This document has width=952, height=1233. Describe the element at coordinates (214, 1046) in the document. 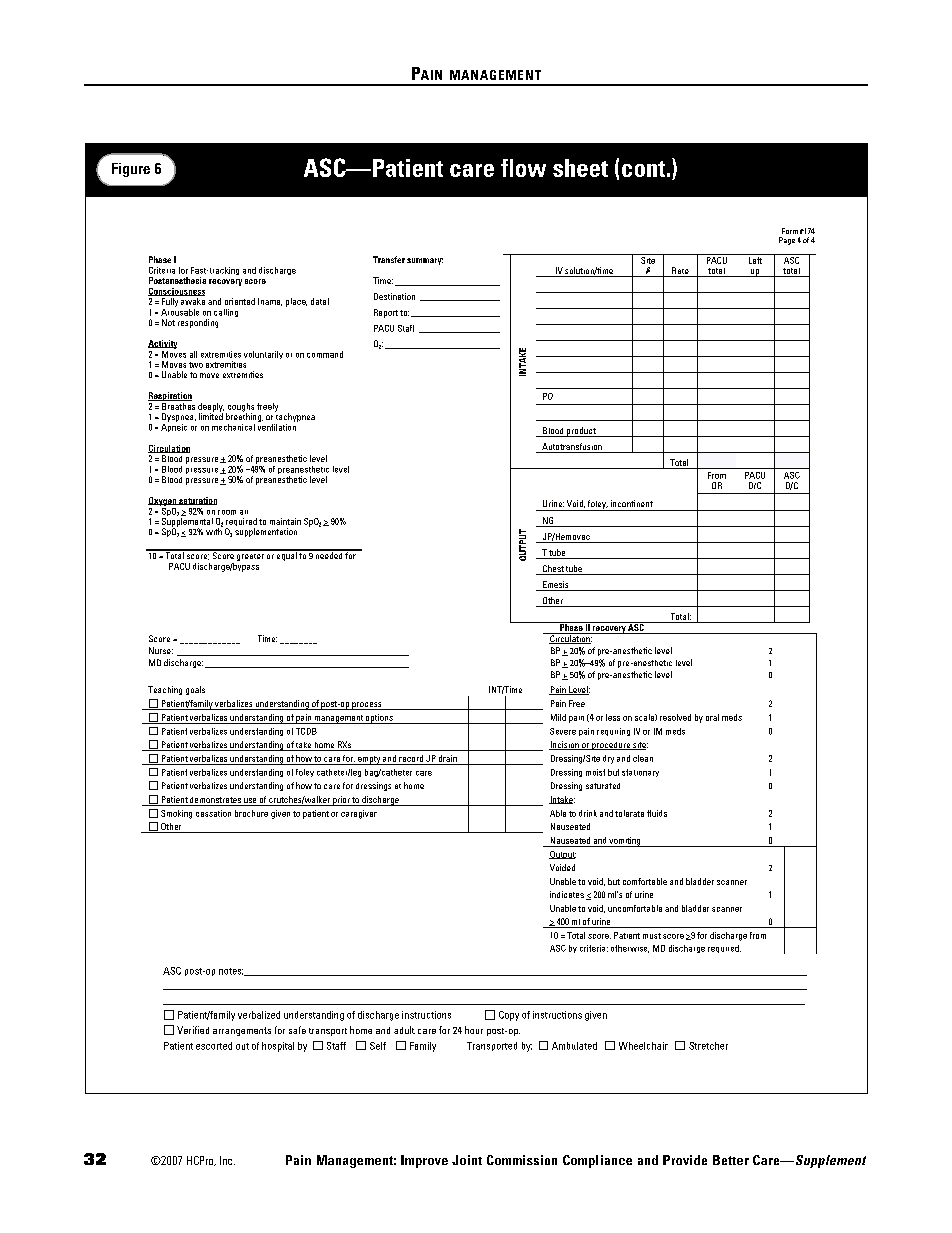

I see `escorted` at that location.
